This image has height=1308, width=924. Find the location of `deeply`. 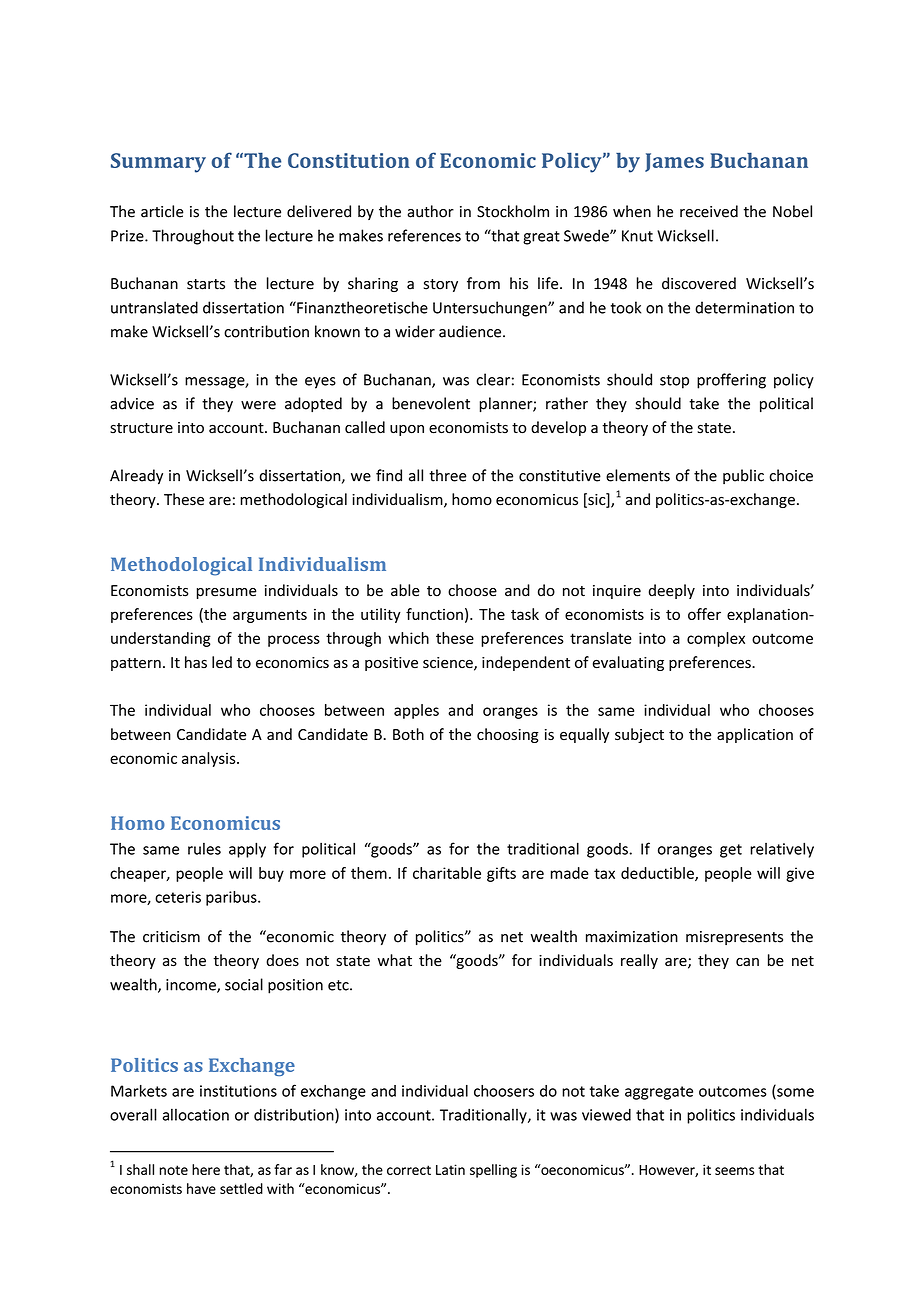

deeply is located at coordinates (672, 591).
